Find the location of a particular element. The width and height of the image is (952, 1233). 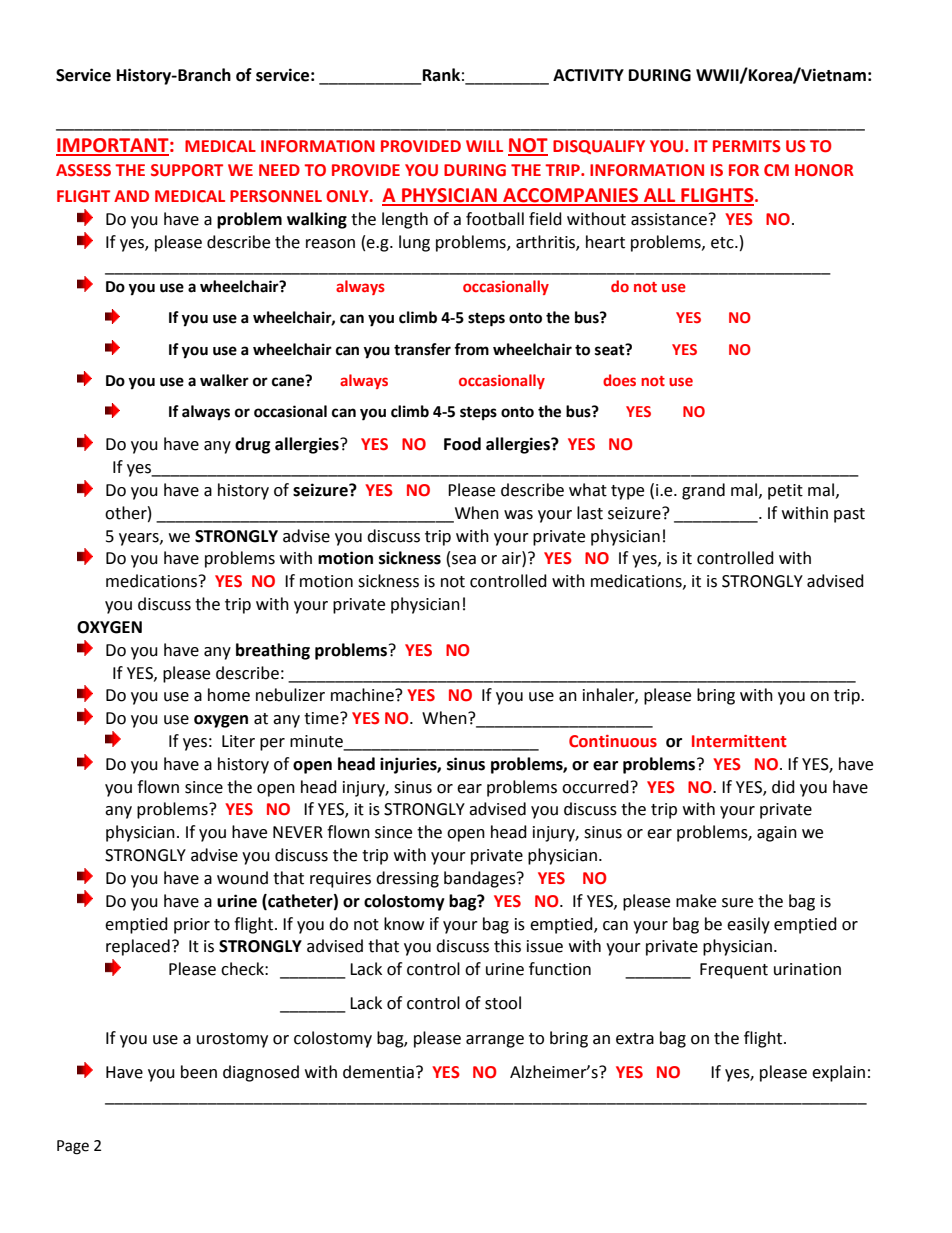

WILL is located at coordinates (484, 146).
